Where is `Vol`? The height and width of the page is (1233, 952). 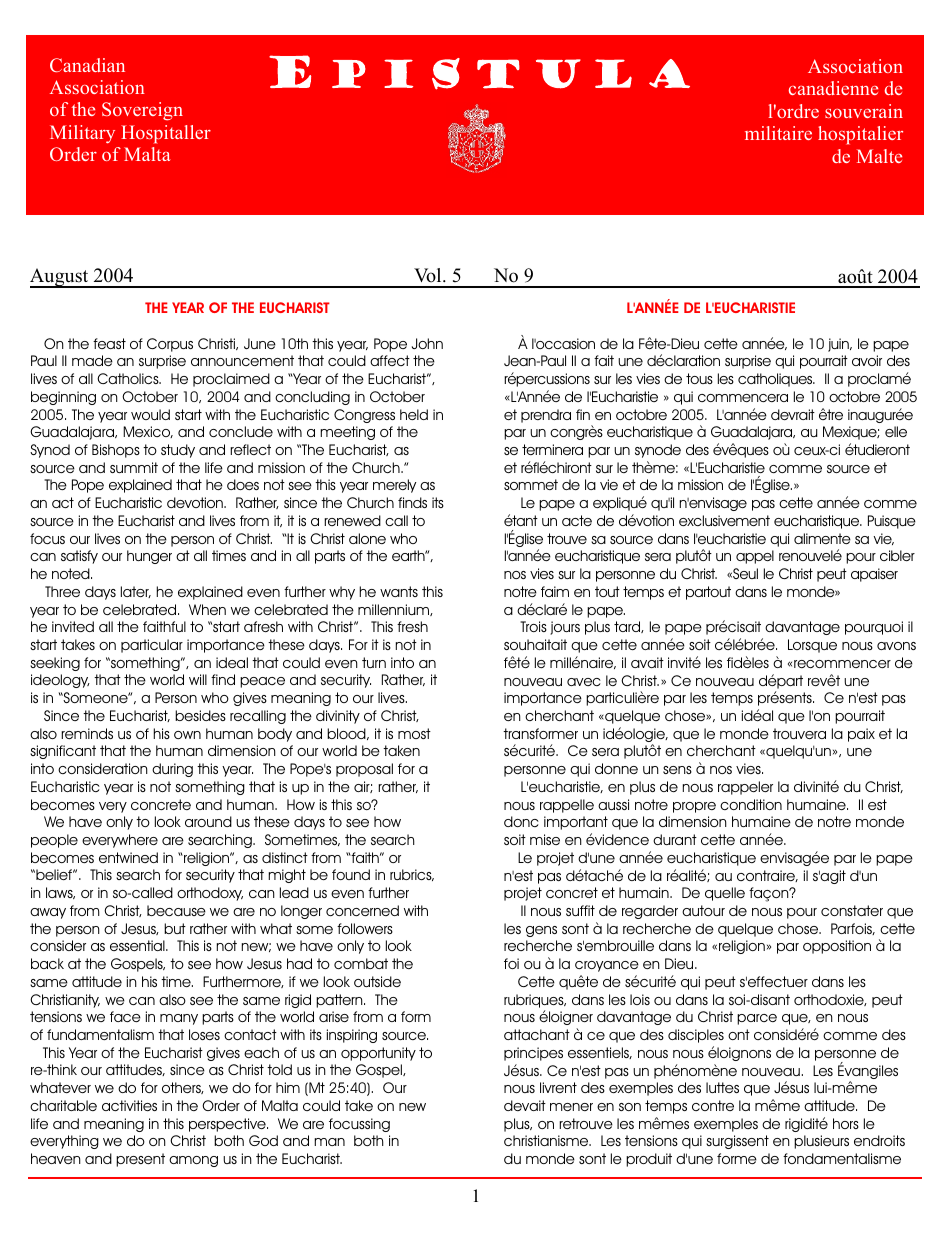
Vol is located at coordinates (429, 275).
